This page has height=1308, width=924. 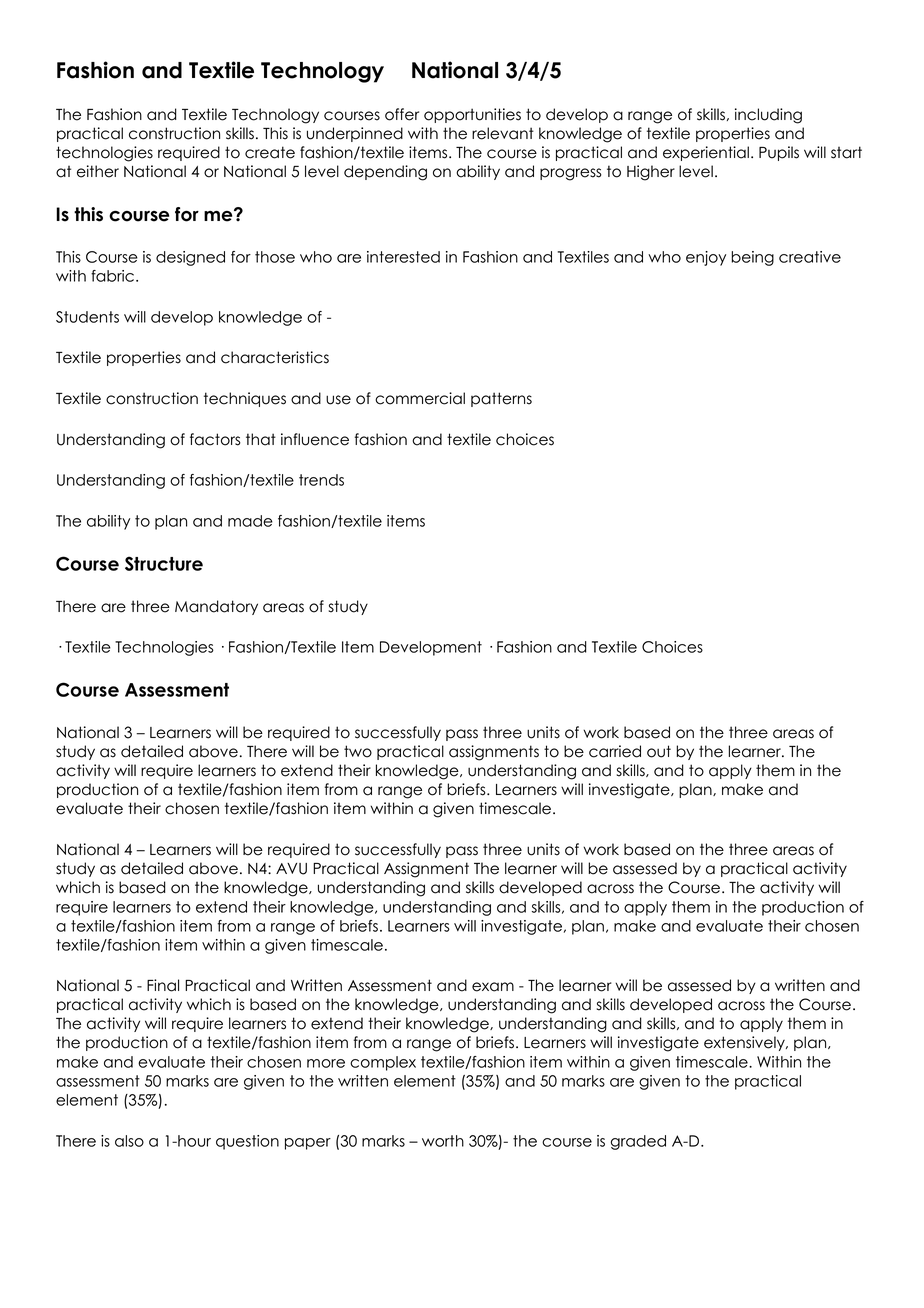 What do you see at coordinates (358, 751) in the page?
I see `two` at bounding box center [358, 751].
